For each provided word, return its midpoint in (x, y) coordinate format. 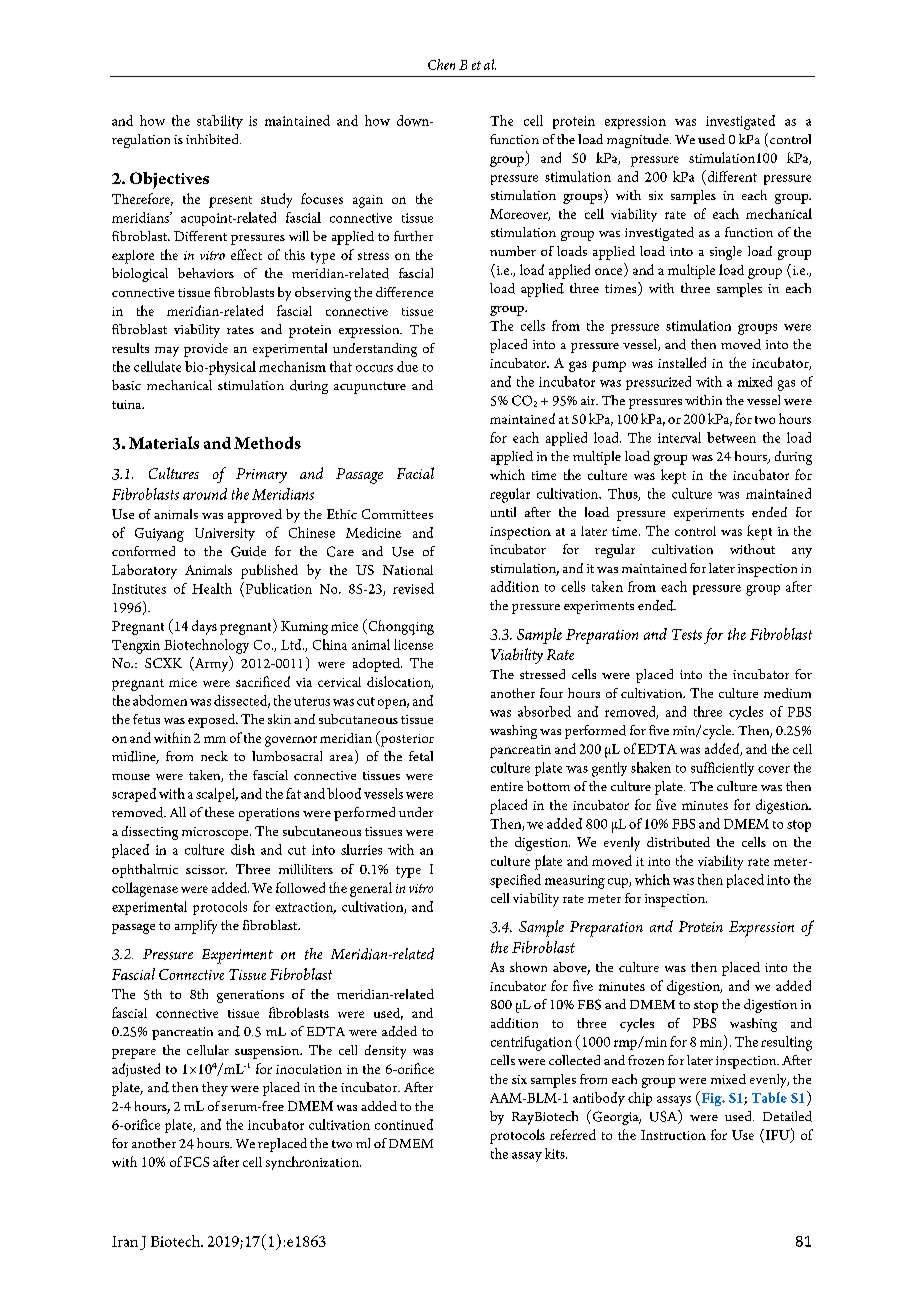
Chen (441, 64)
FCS (196, 1162)
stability (220, 122)
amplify (196, 927)
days (204, 627)
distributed (678, 842)
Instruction (673, 1135)
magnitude (639, 141)
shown (528, 967)
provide (206, 350)
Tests (687, 634)
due (407, 366)
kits (556, 1153)
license (413, 644)
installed (682, 362)
